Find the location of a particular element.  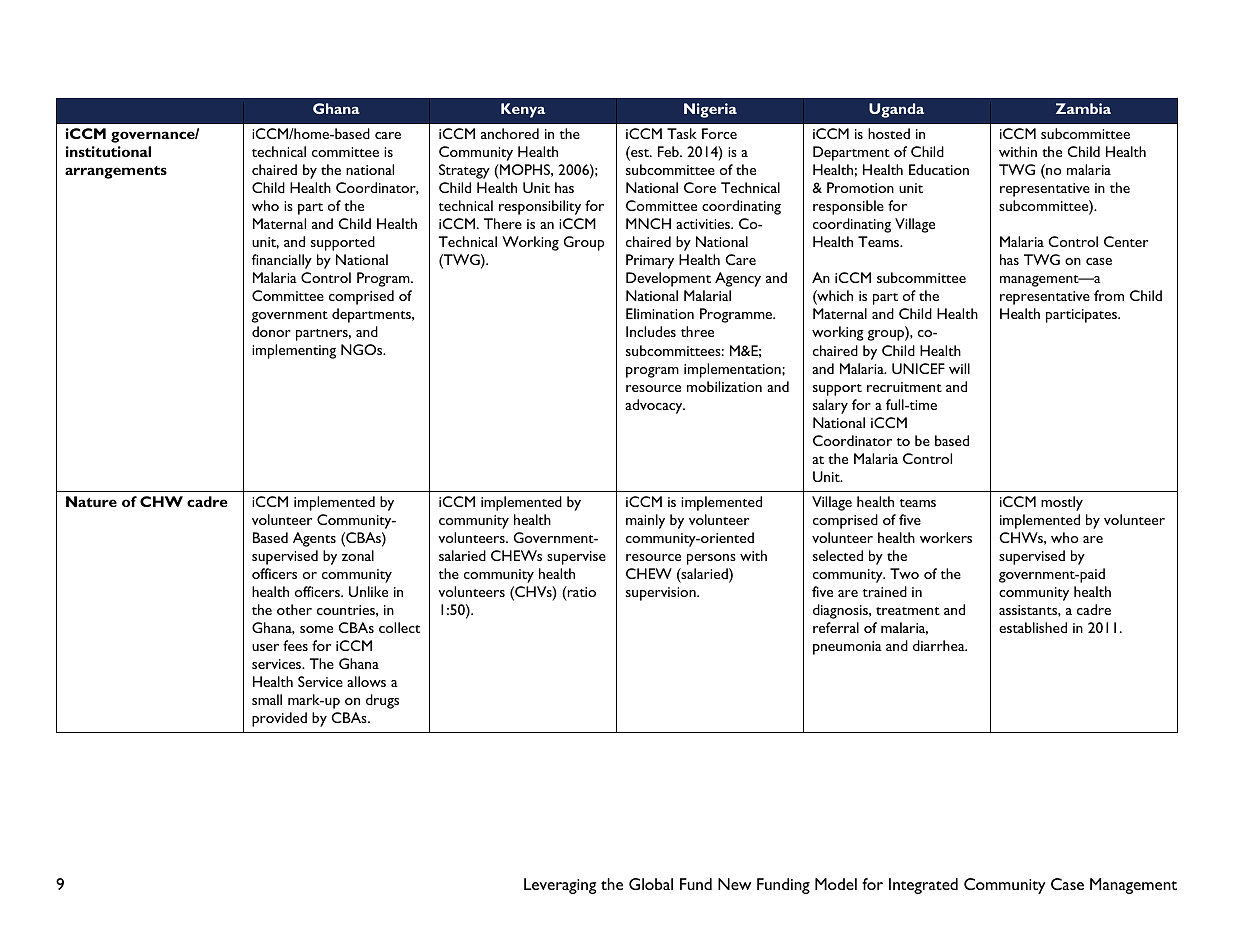

Two is located at coordinates (904, 573).
